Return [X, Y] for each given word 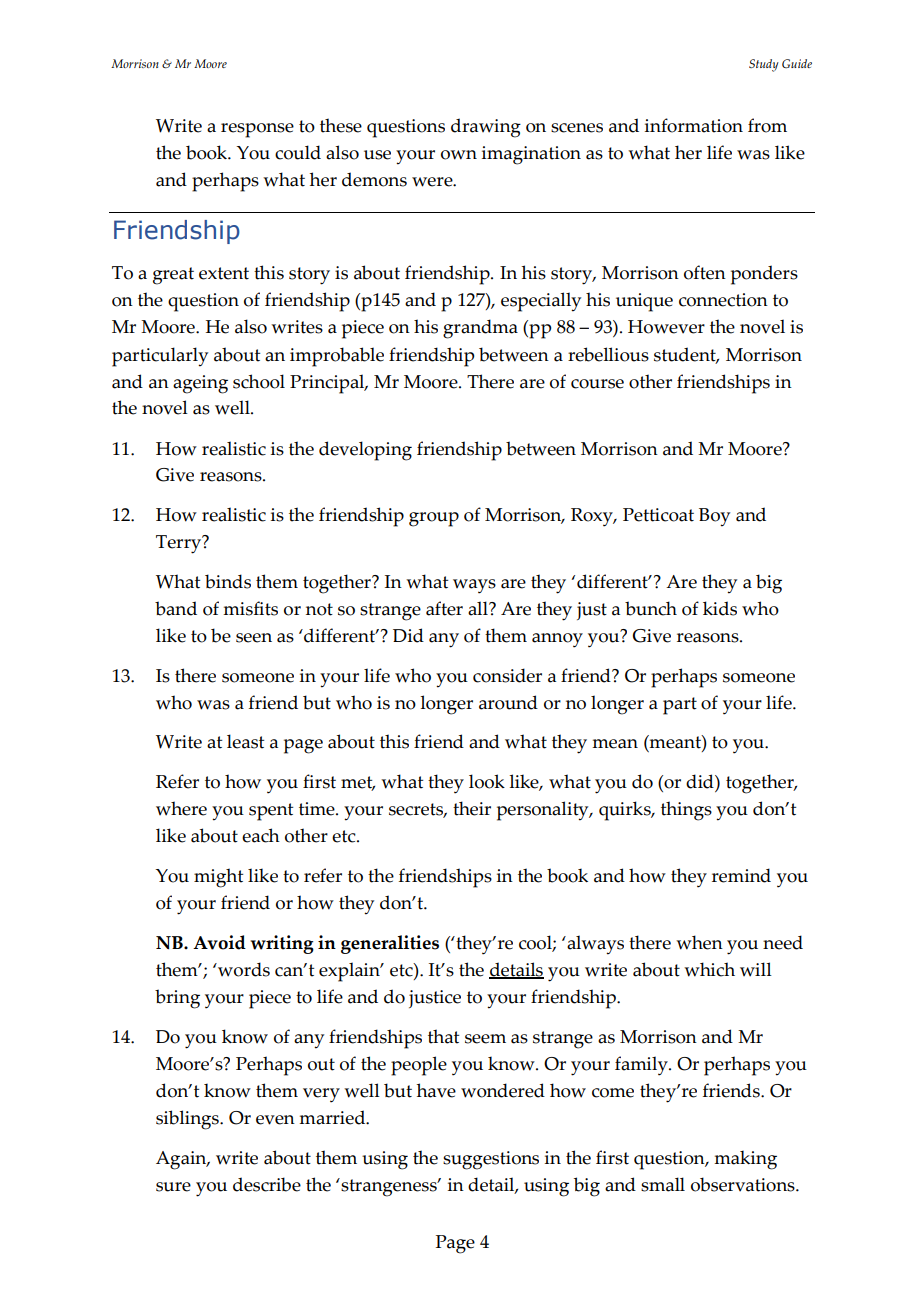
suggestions [491, 1160]
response [257, 130]
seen [254, 638]
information [694, 125]
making [745, 1160]
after [444, 608]
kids [720, 608]
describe [267, 1184]
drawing [486, 128]
